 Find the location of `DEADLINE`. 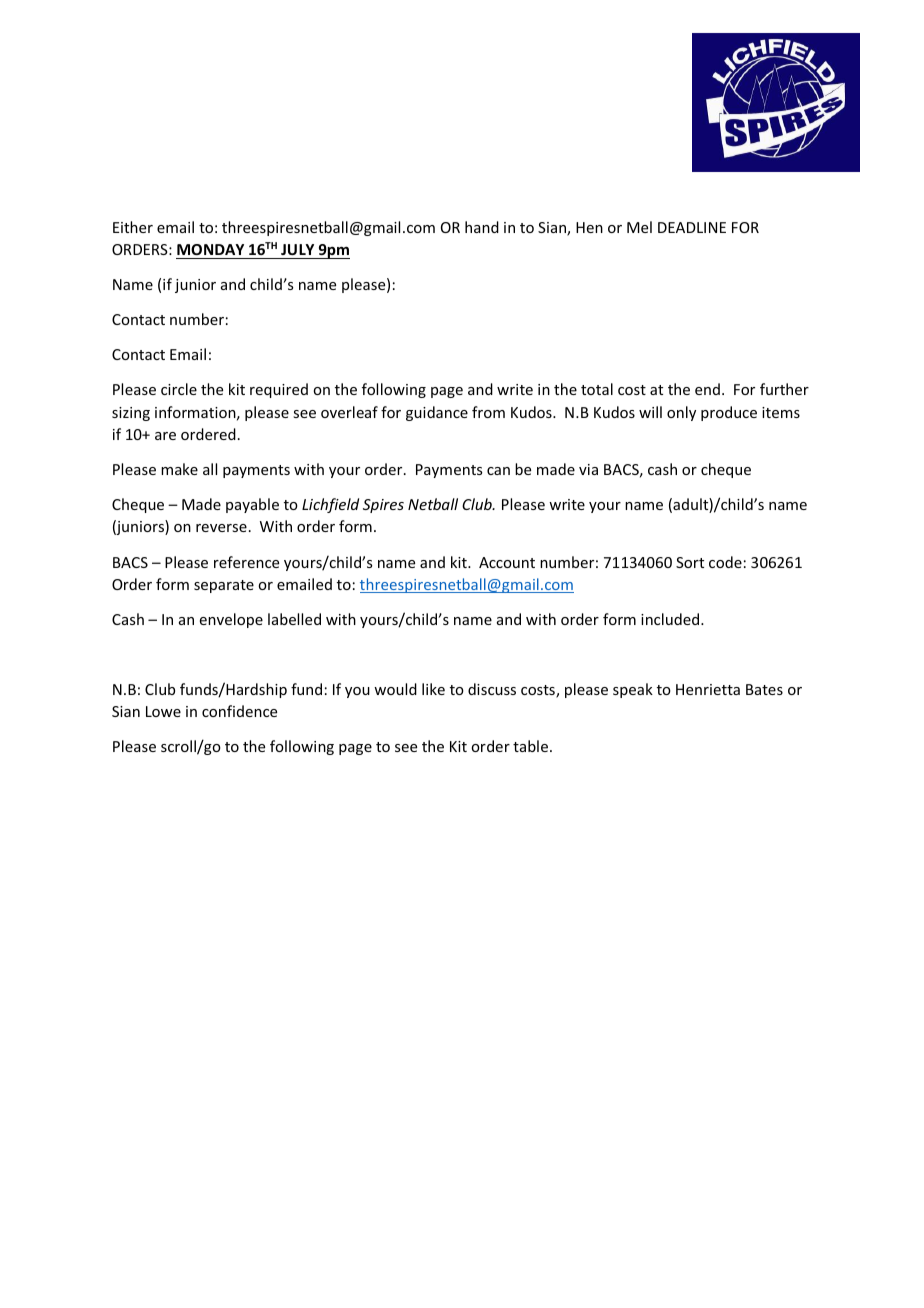

DEADLINE is located at coordinates (692, 227).
